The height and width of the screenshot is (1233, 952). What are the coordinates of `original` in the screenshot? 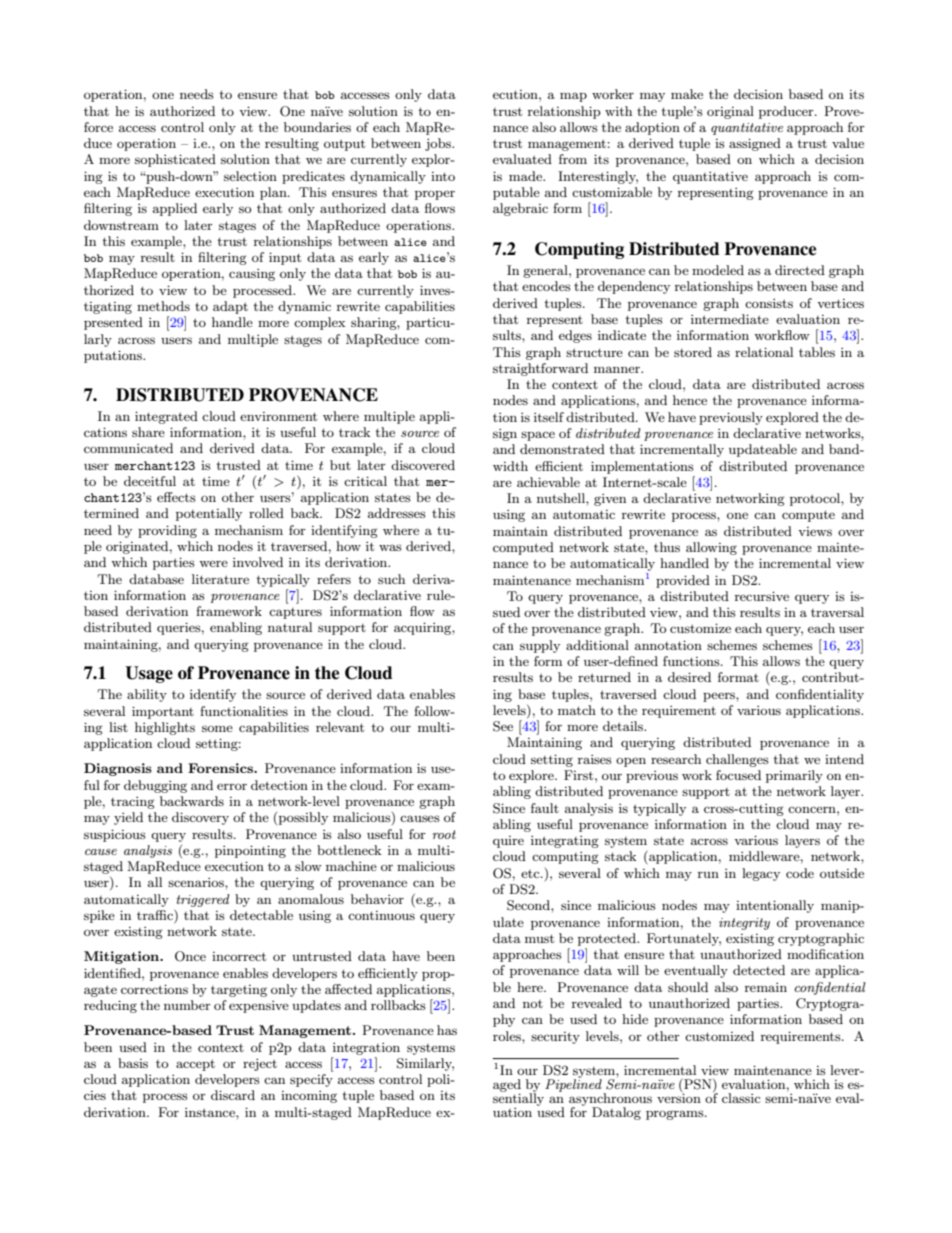 It's located at (730, 112).
